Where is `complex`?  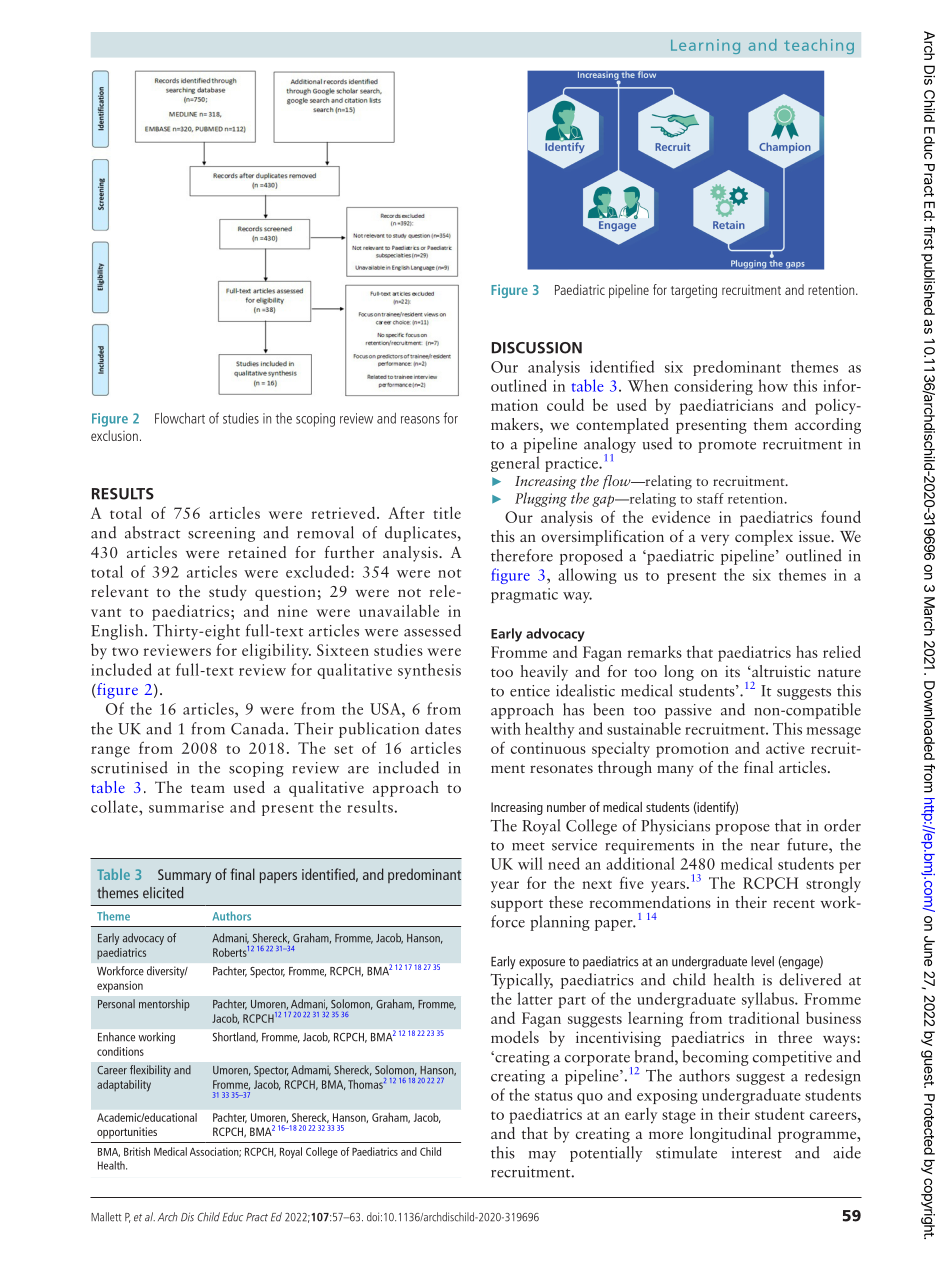 complex is located at coordinates (764, 538).
